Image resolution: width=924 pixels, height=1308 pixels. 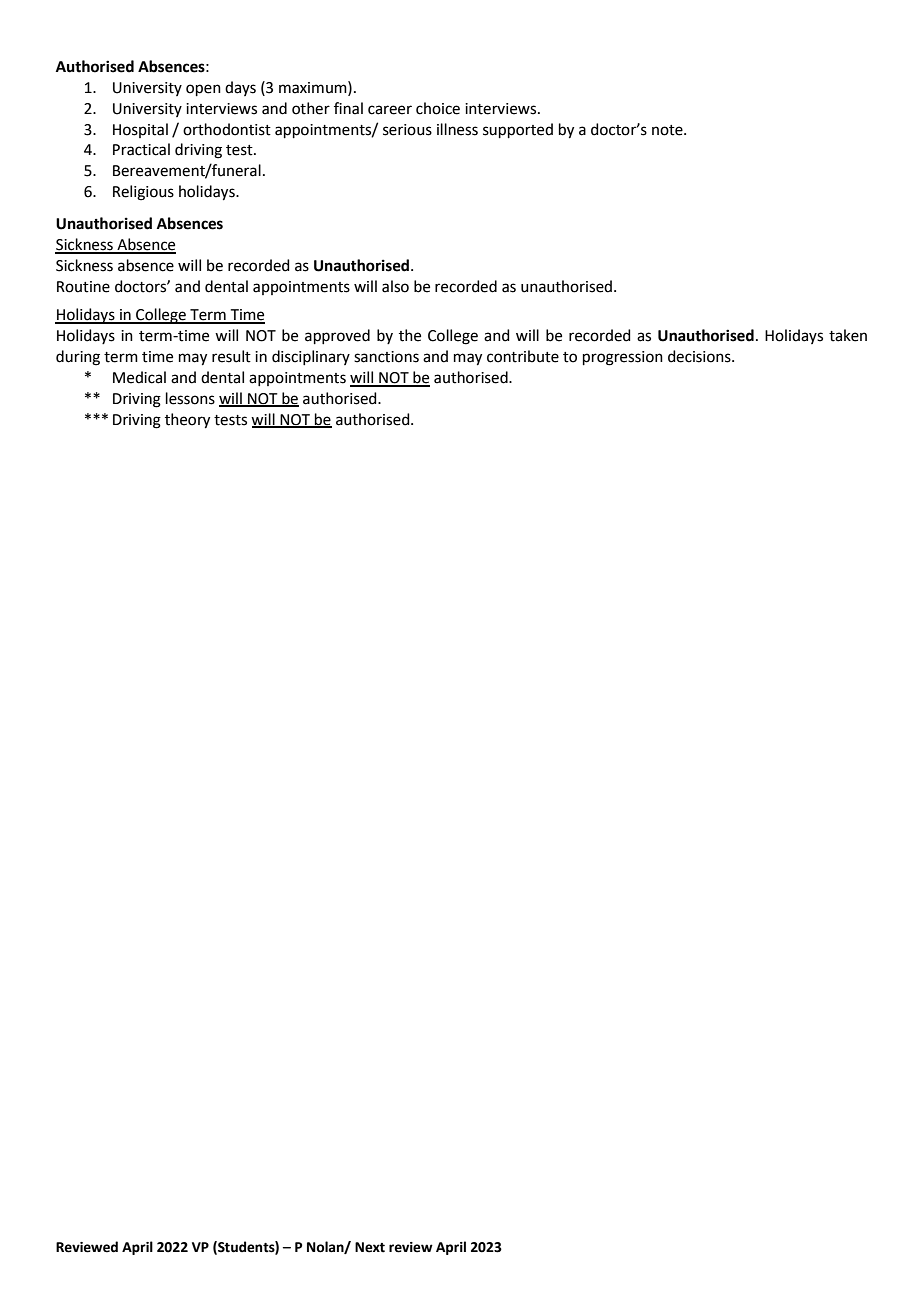 What do you see at coordinates (700, 356) in the document?
I see `decisions` at bounding box center [700, 356].
